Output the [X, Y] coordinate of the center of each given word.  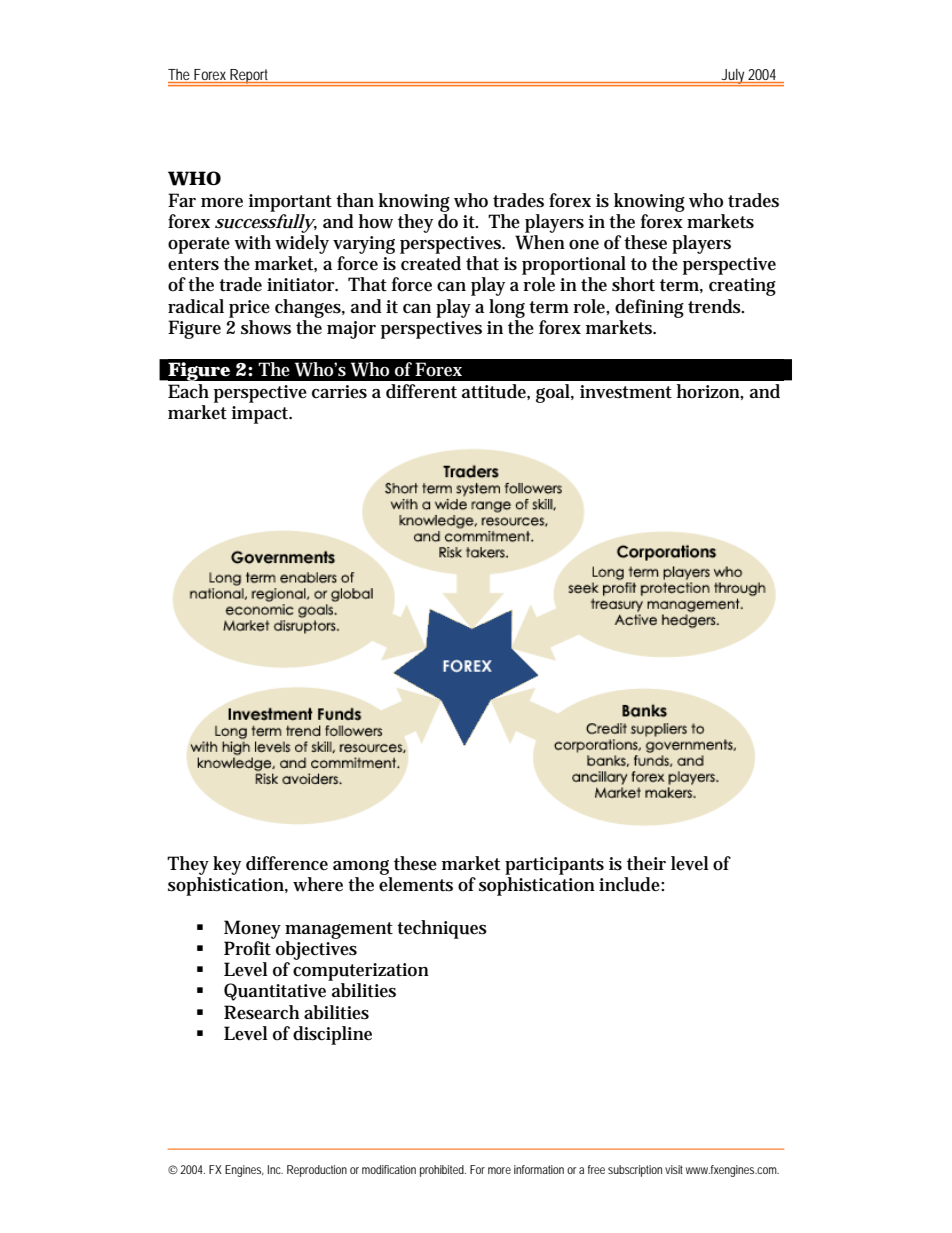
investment [626, 392]
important [290, 203]
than [355, 200]
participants [554, 866]
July [733, 77]
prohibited [443, 1171]
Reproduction [317, 1171]
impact [262, 415]
